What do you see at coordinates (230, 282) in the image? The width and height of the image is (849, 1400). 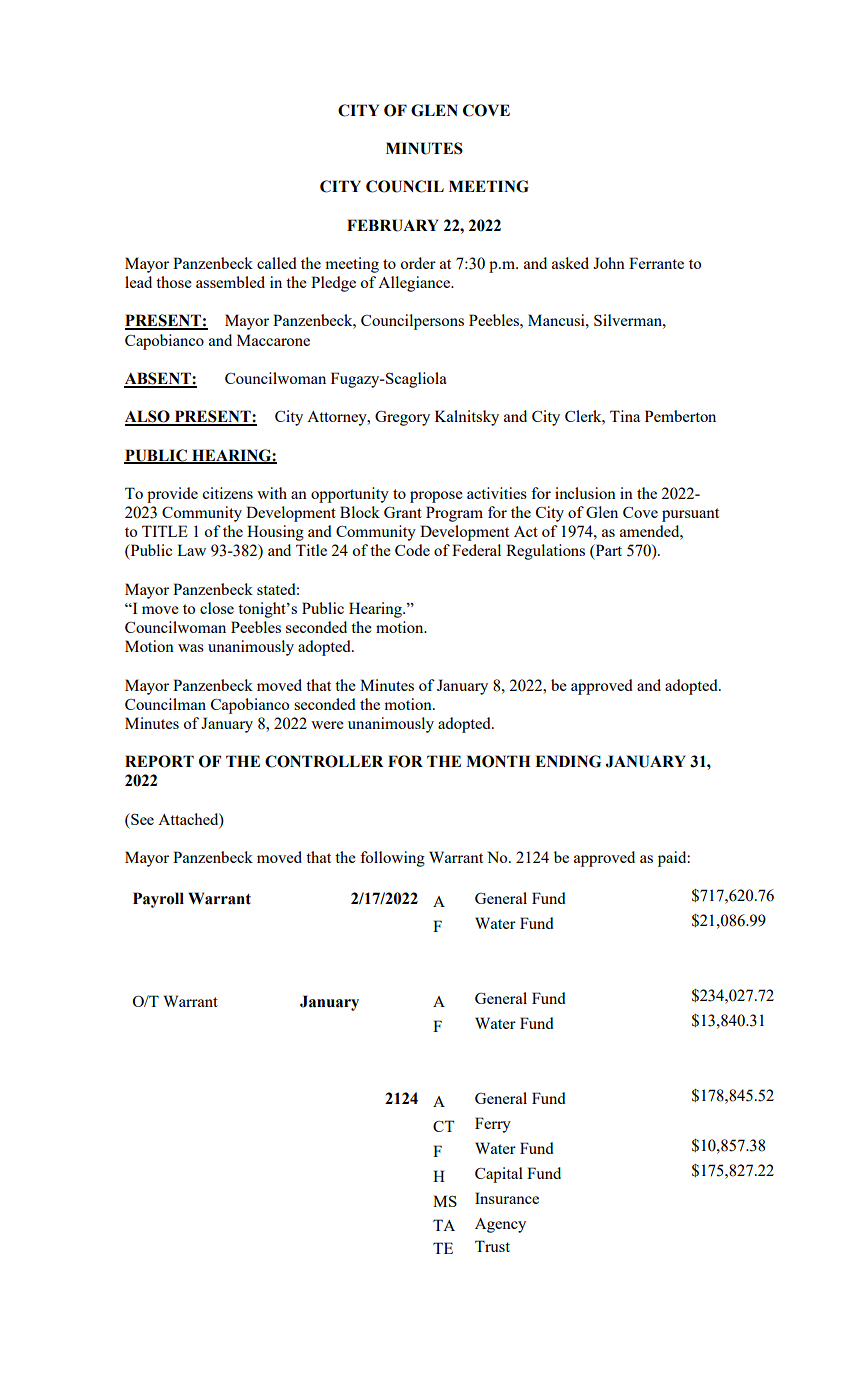 I see `assembled` at bounding box center [230, 282].
